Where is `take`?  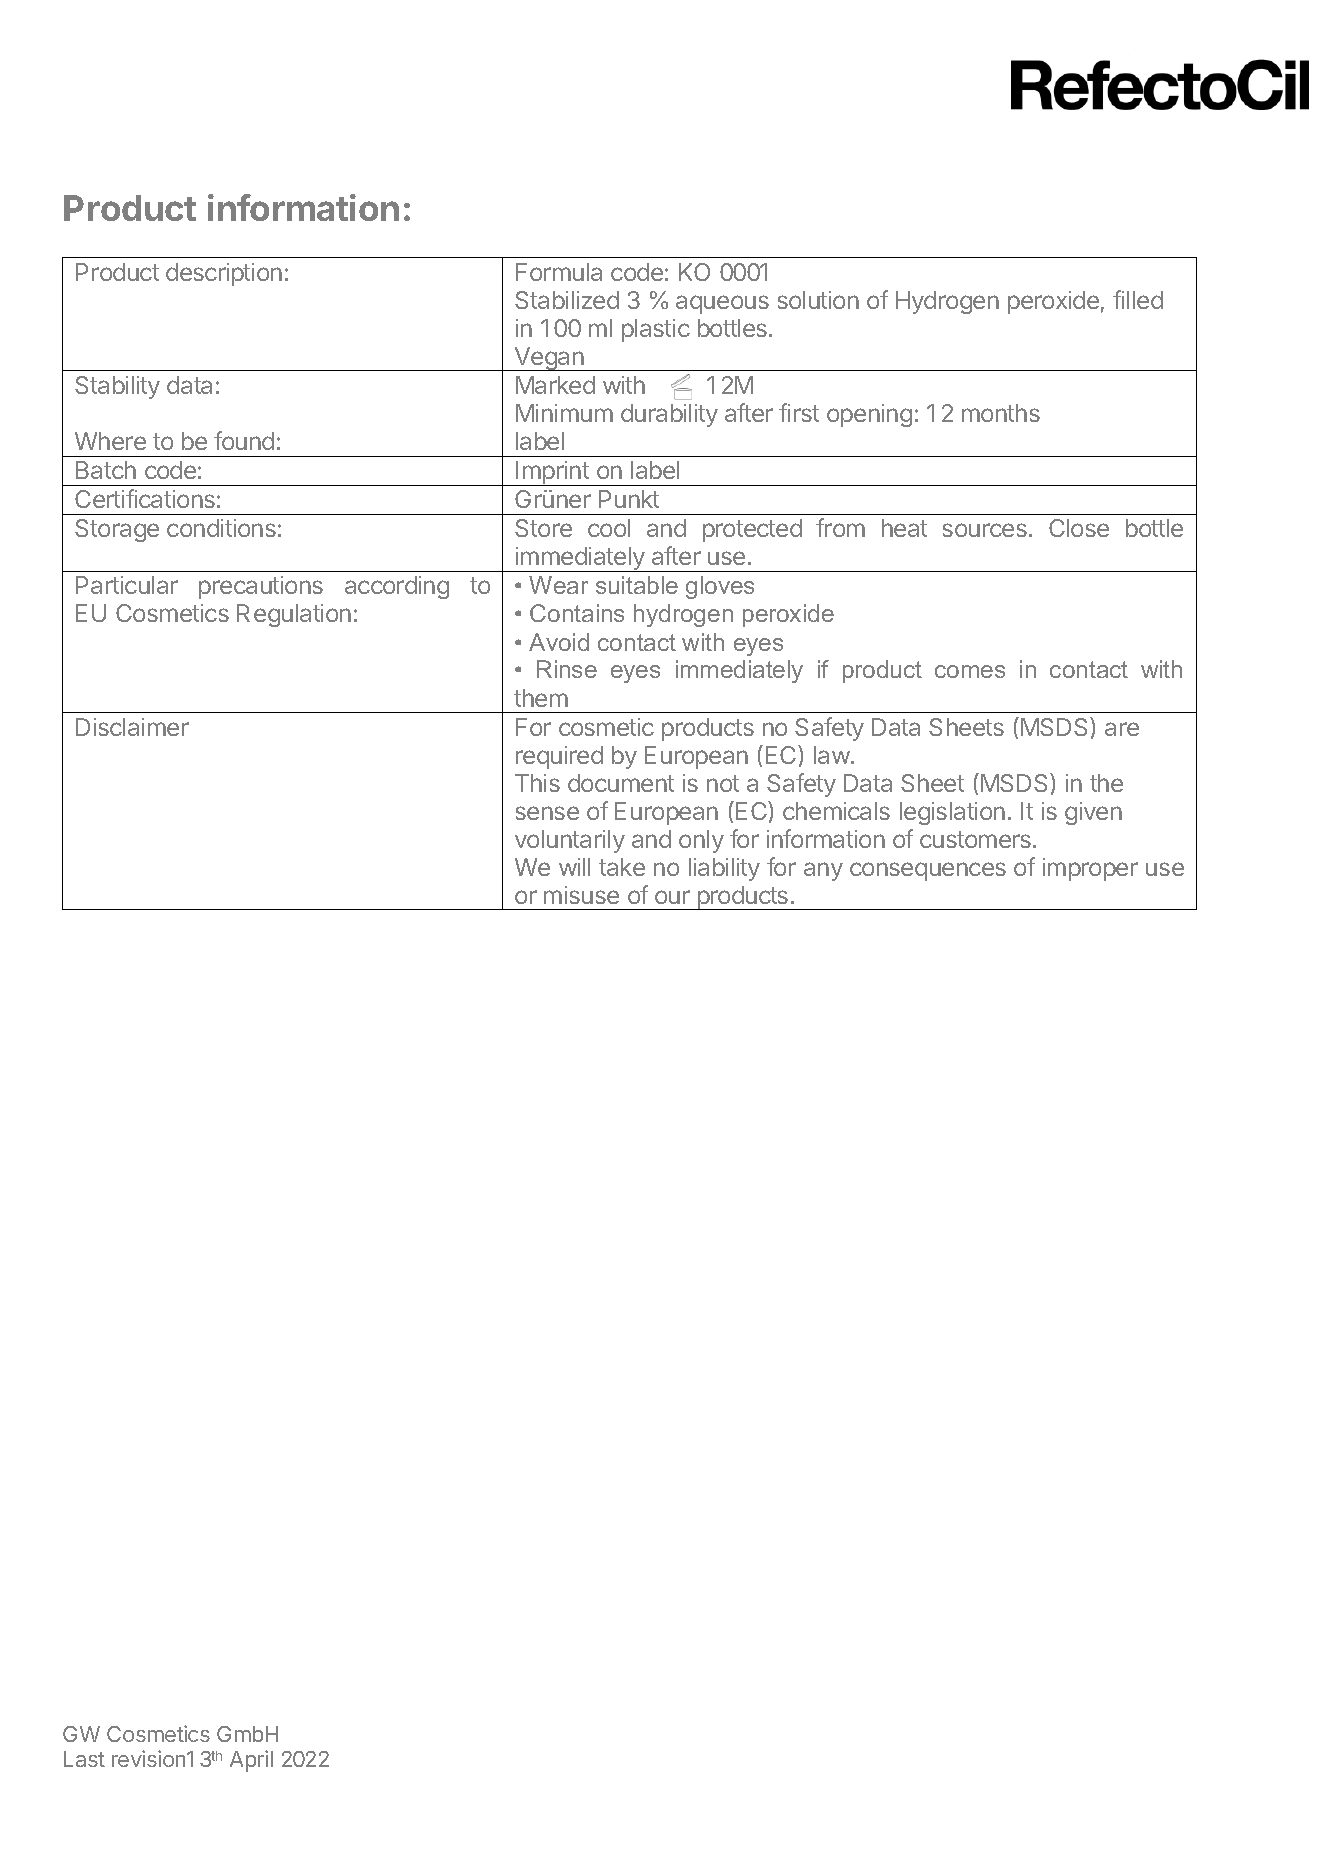
take is located at coordinates (622, 867).
